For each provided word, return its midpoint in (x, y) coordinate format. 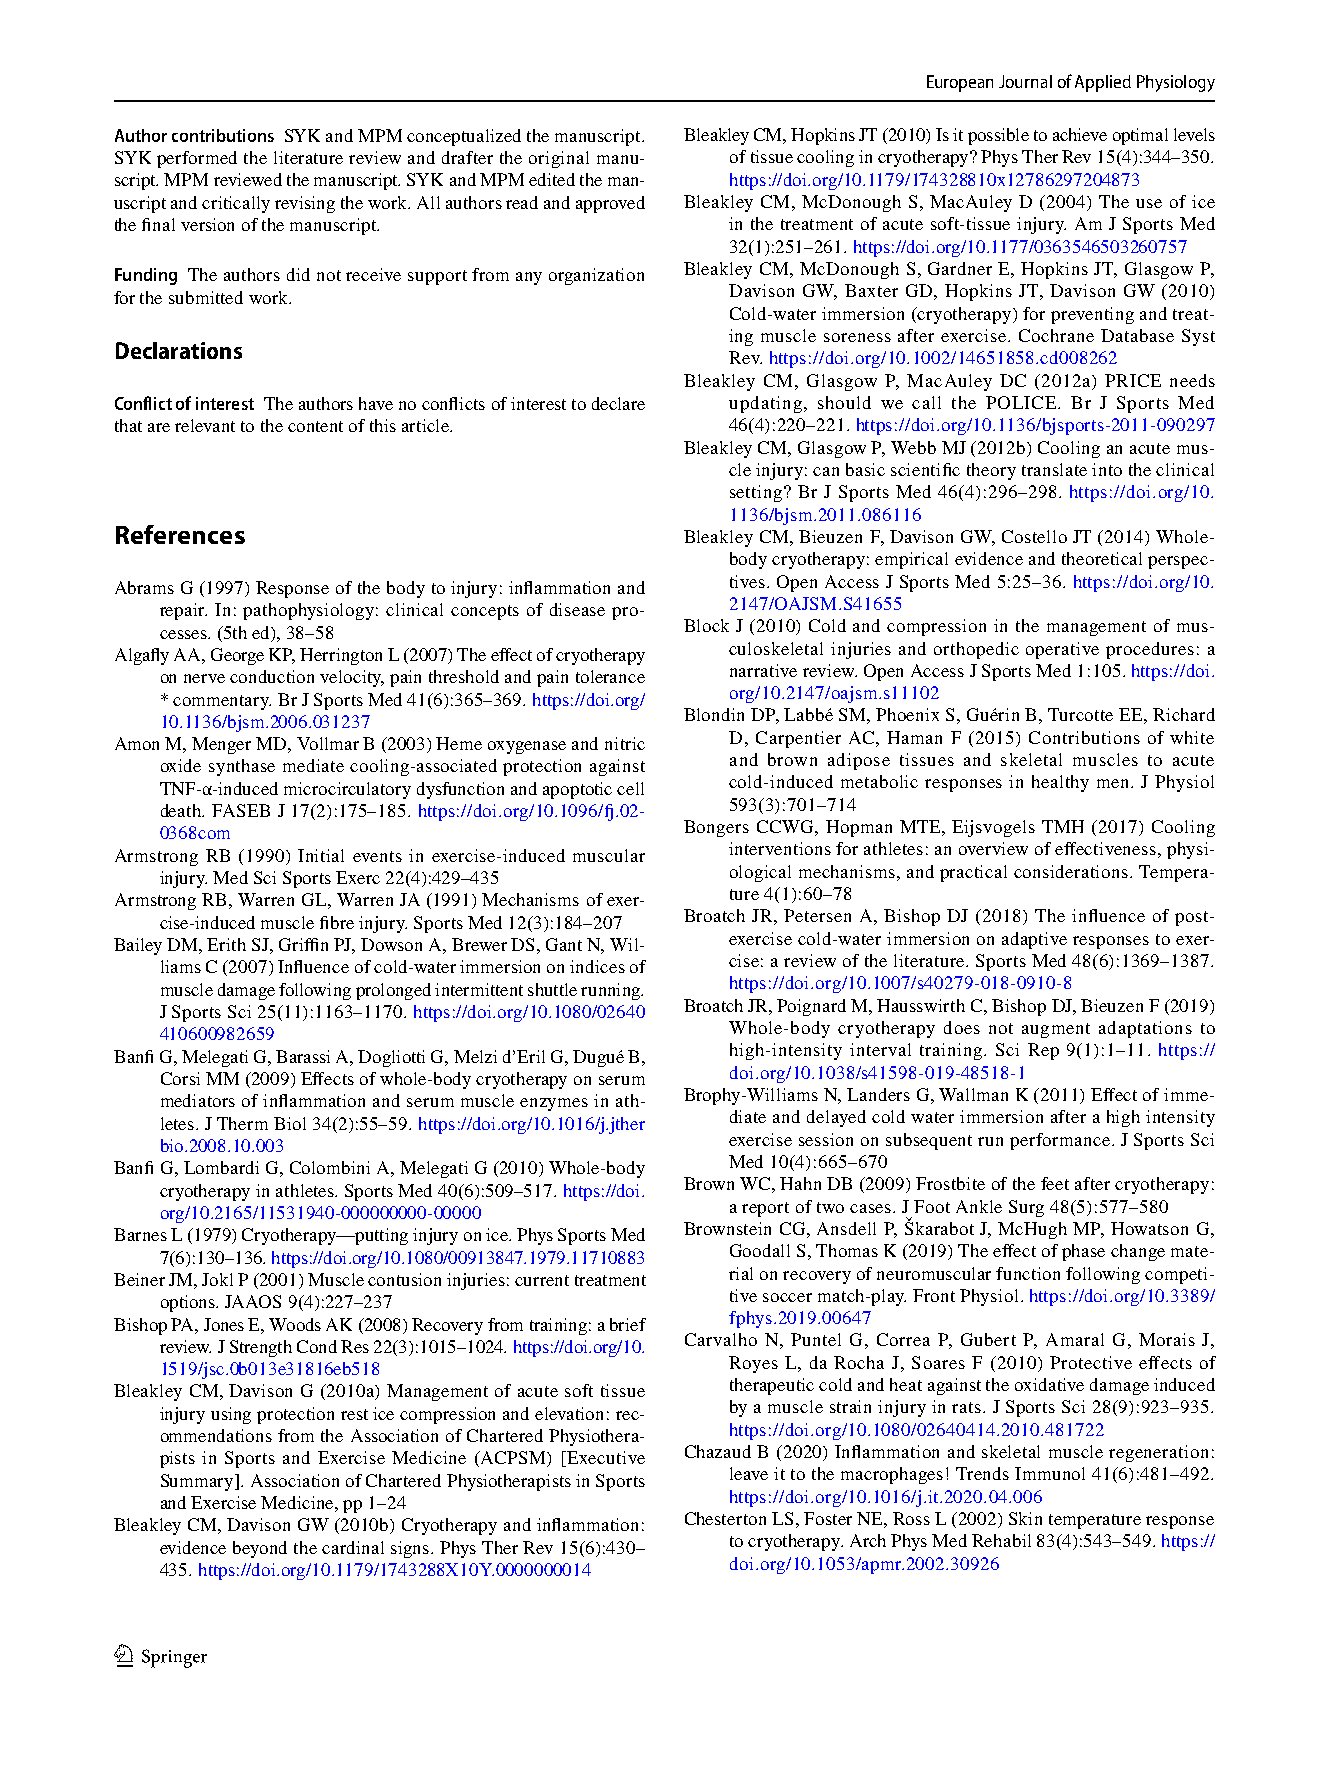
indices (597, 966)
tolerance (610, 676)
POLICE (1022, 402)
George (237, 656)
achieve (1080, 134)
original (559, 159)
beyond (260, 1549)
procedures (1150, 650)
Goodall (760, 1250)
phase (1083, 1252)
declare (618, 403)
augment (1056, 1030)
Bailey (138, 946)
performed (197, 159)
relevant (205, 425)
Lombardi (221, 1167)
